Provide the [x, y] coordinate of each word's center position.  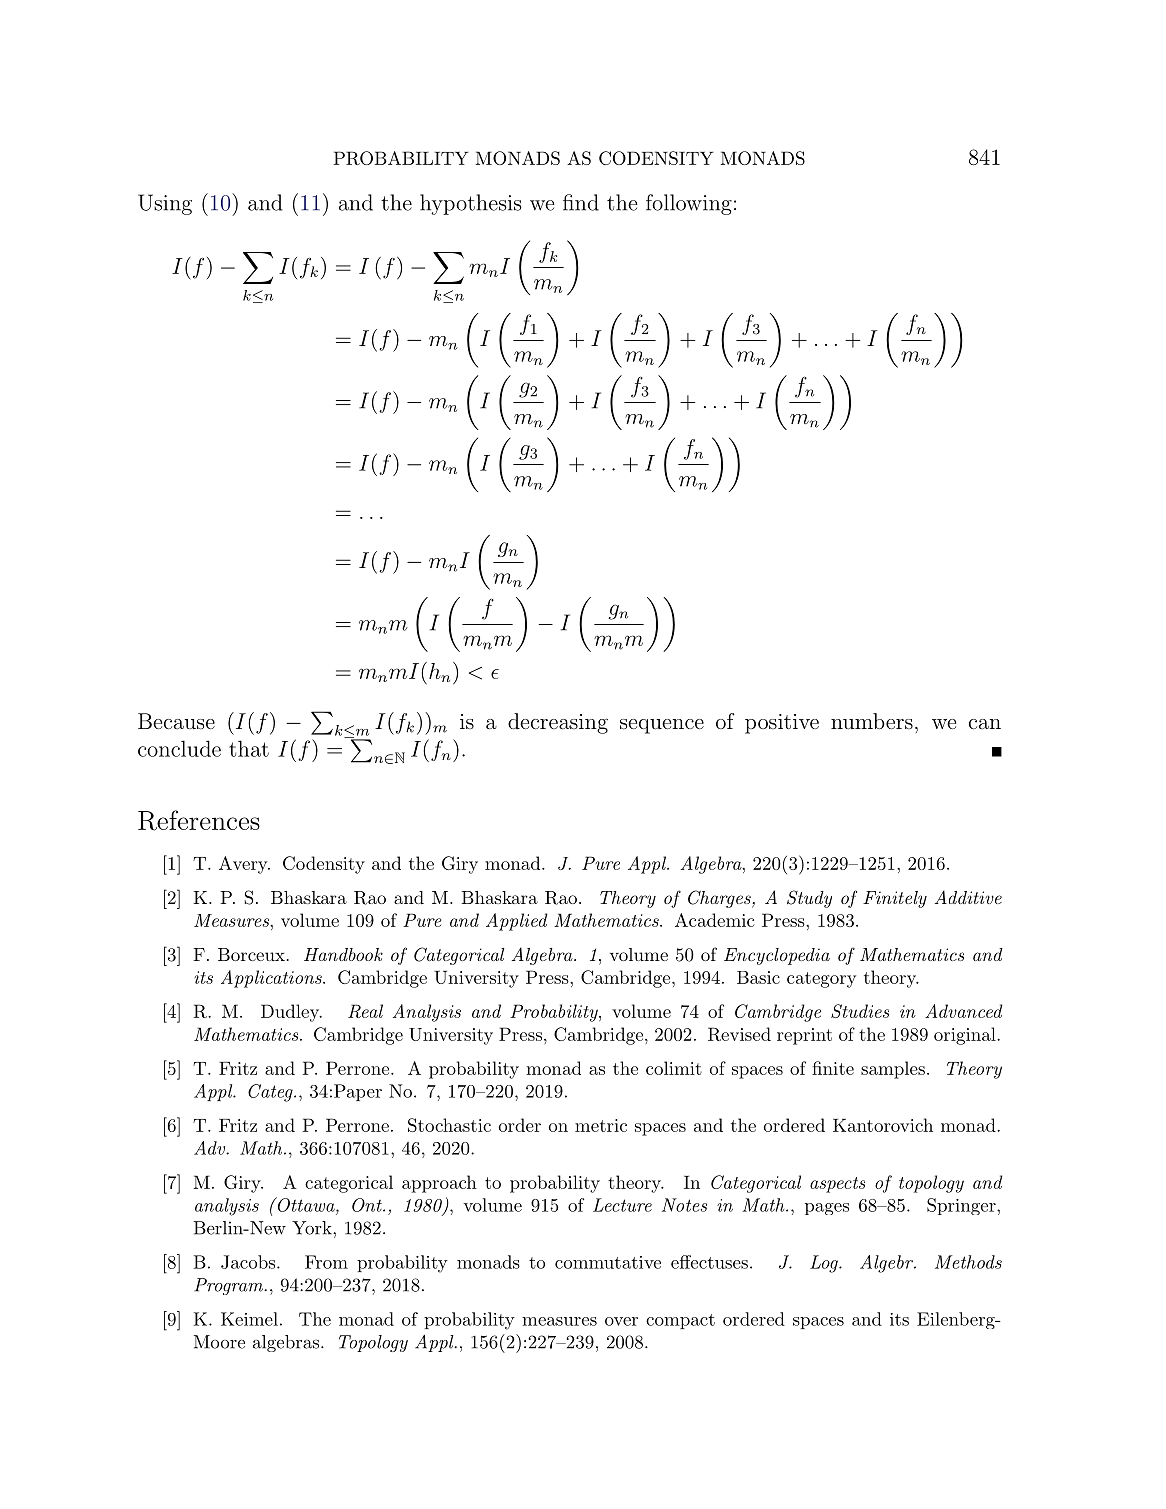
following [689, 204]
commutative [608, 1262]
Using [165, 204]
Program [229, 1286]
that [249, 748]
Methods [968, 1262]
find [581, 202]
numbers [872, 721]
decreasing [558, 723]
